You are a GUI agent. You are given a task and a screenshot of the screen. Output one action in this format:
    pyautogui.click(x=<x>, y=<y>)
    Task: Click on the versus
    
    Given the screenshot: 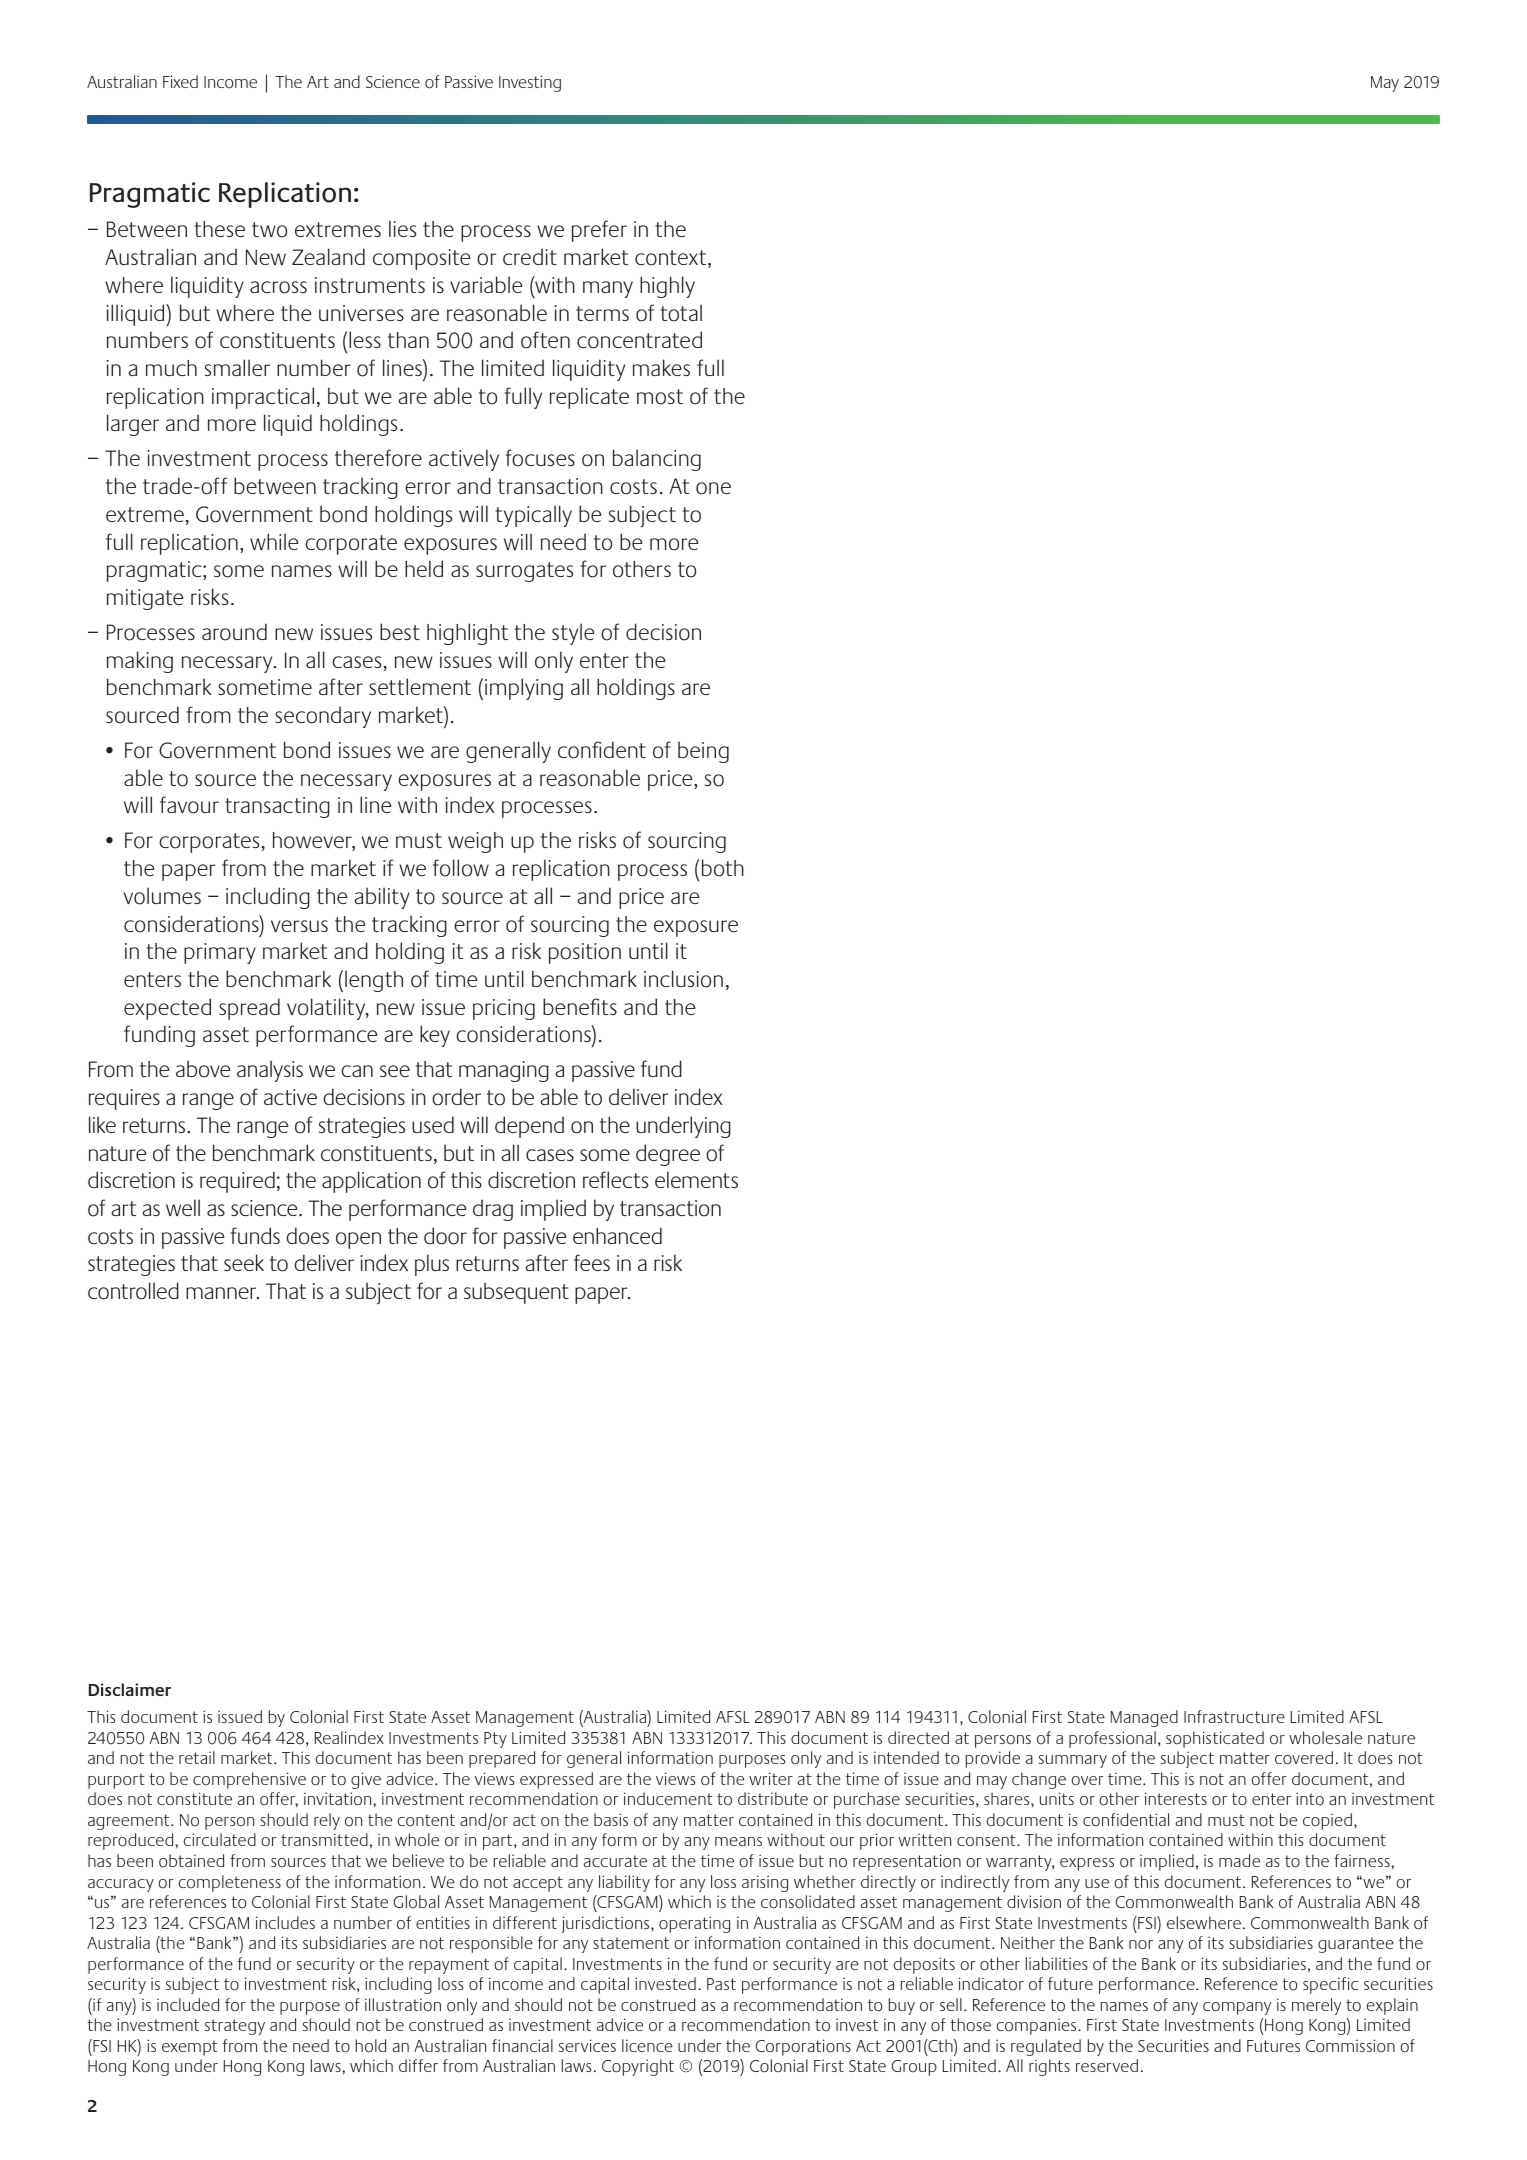 What is the action you would take?
    pyautogui.click(x=299, y=926)
